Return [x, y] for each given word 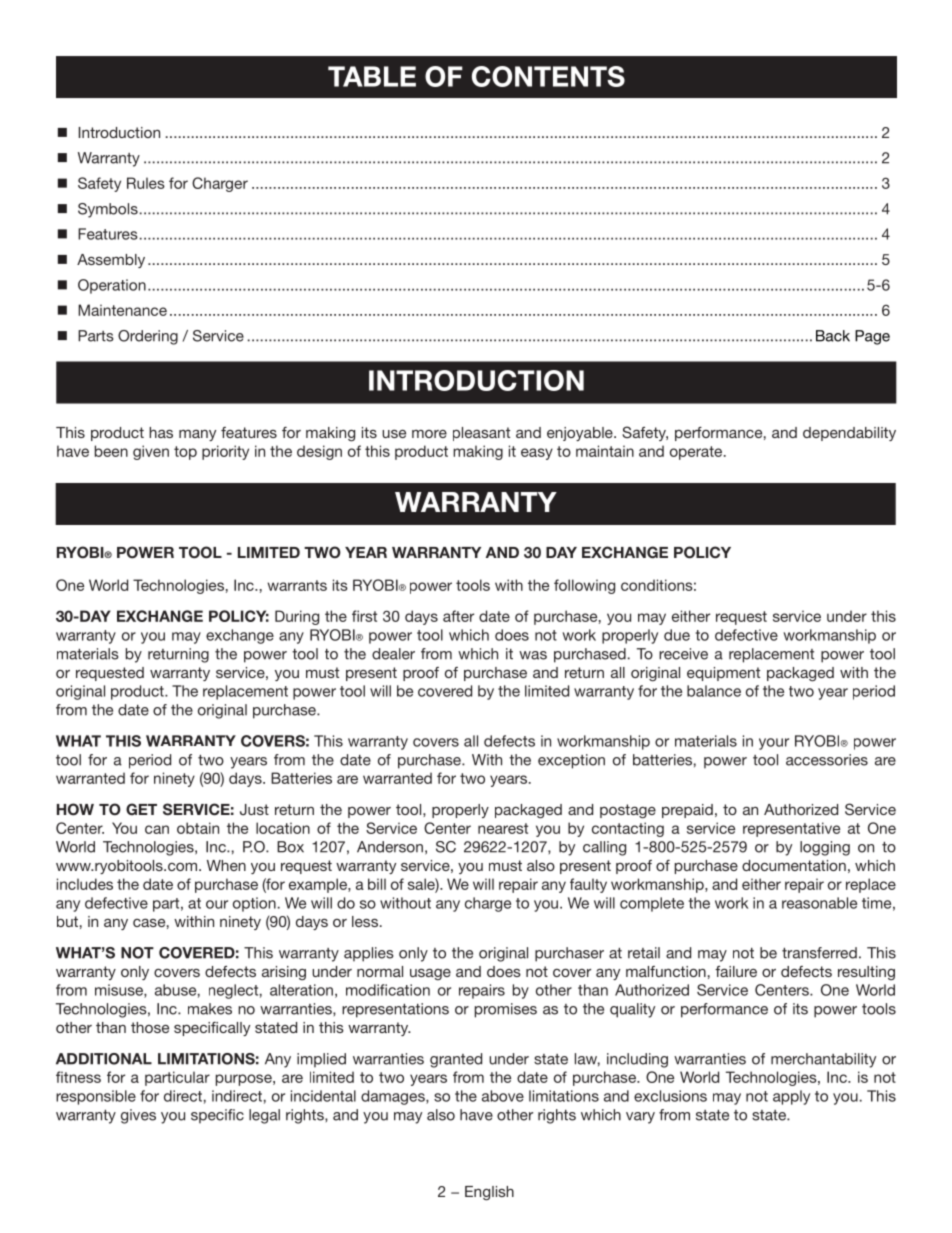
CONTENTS [548, 76]
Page [872, 337]
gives [138, 1116]
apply [791, 1097]
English [489, 1193]
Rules [146, 183]
